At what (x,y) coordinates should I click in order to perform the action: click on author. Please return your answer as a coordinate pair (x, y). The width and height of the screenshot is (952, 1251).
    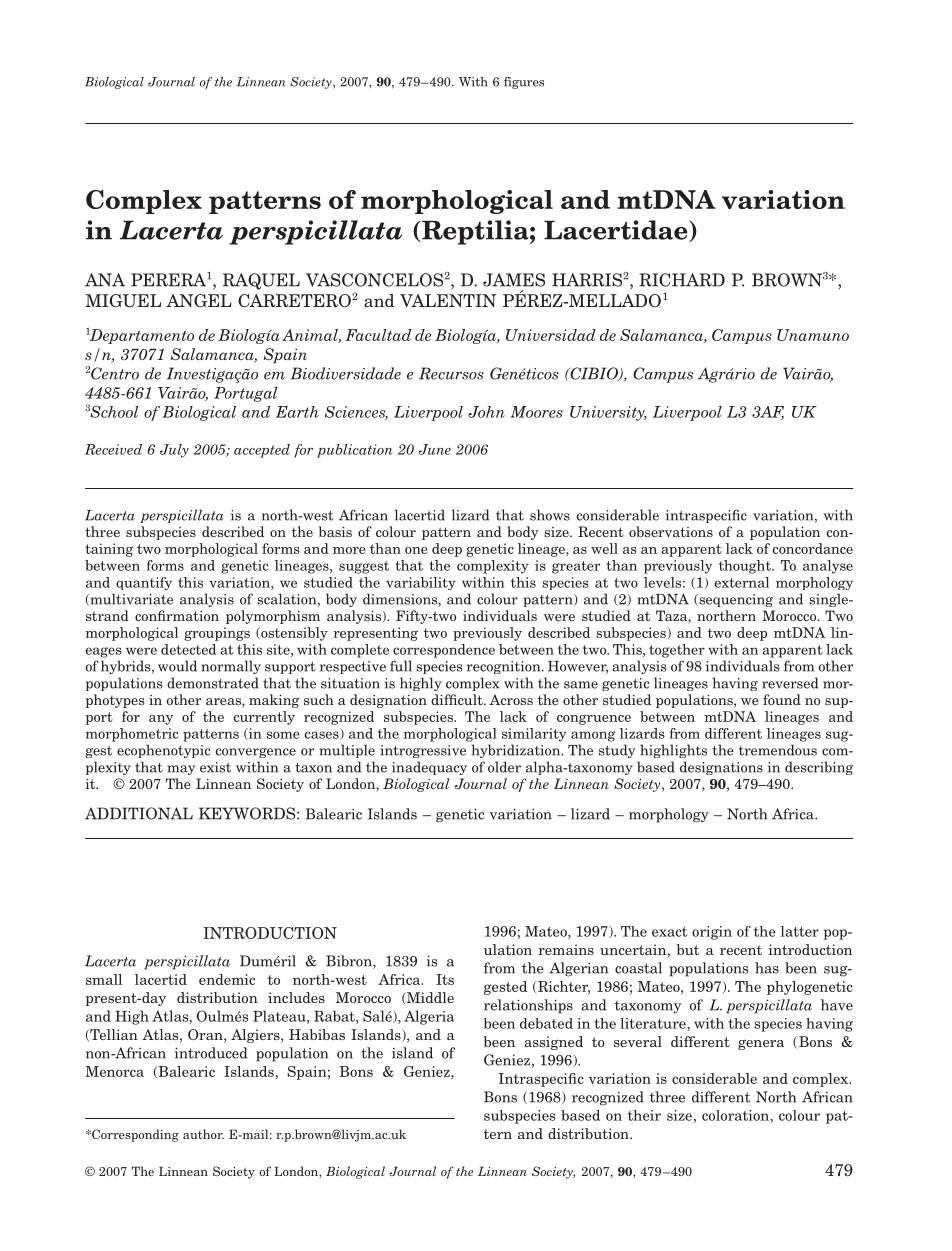
    Looking at the image, I should click on (203, 1134).
